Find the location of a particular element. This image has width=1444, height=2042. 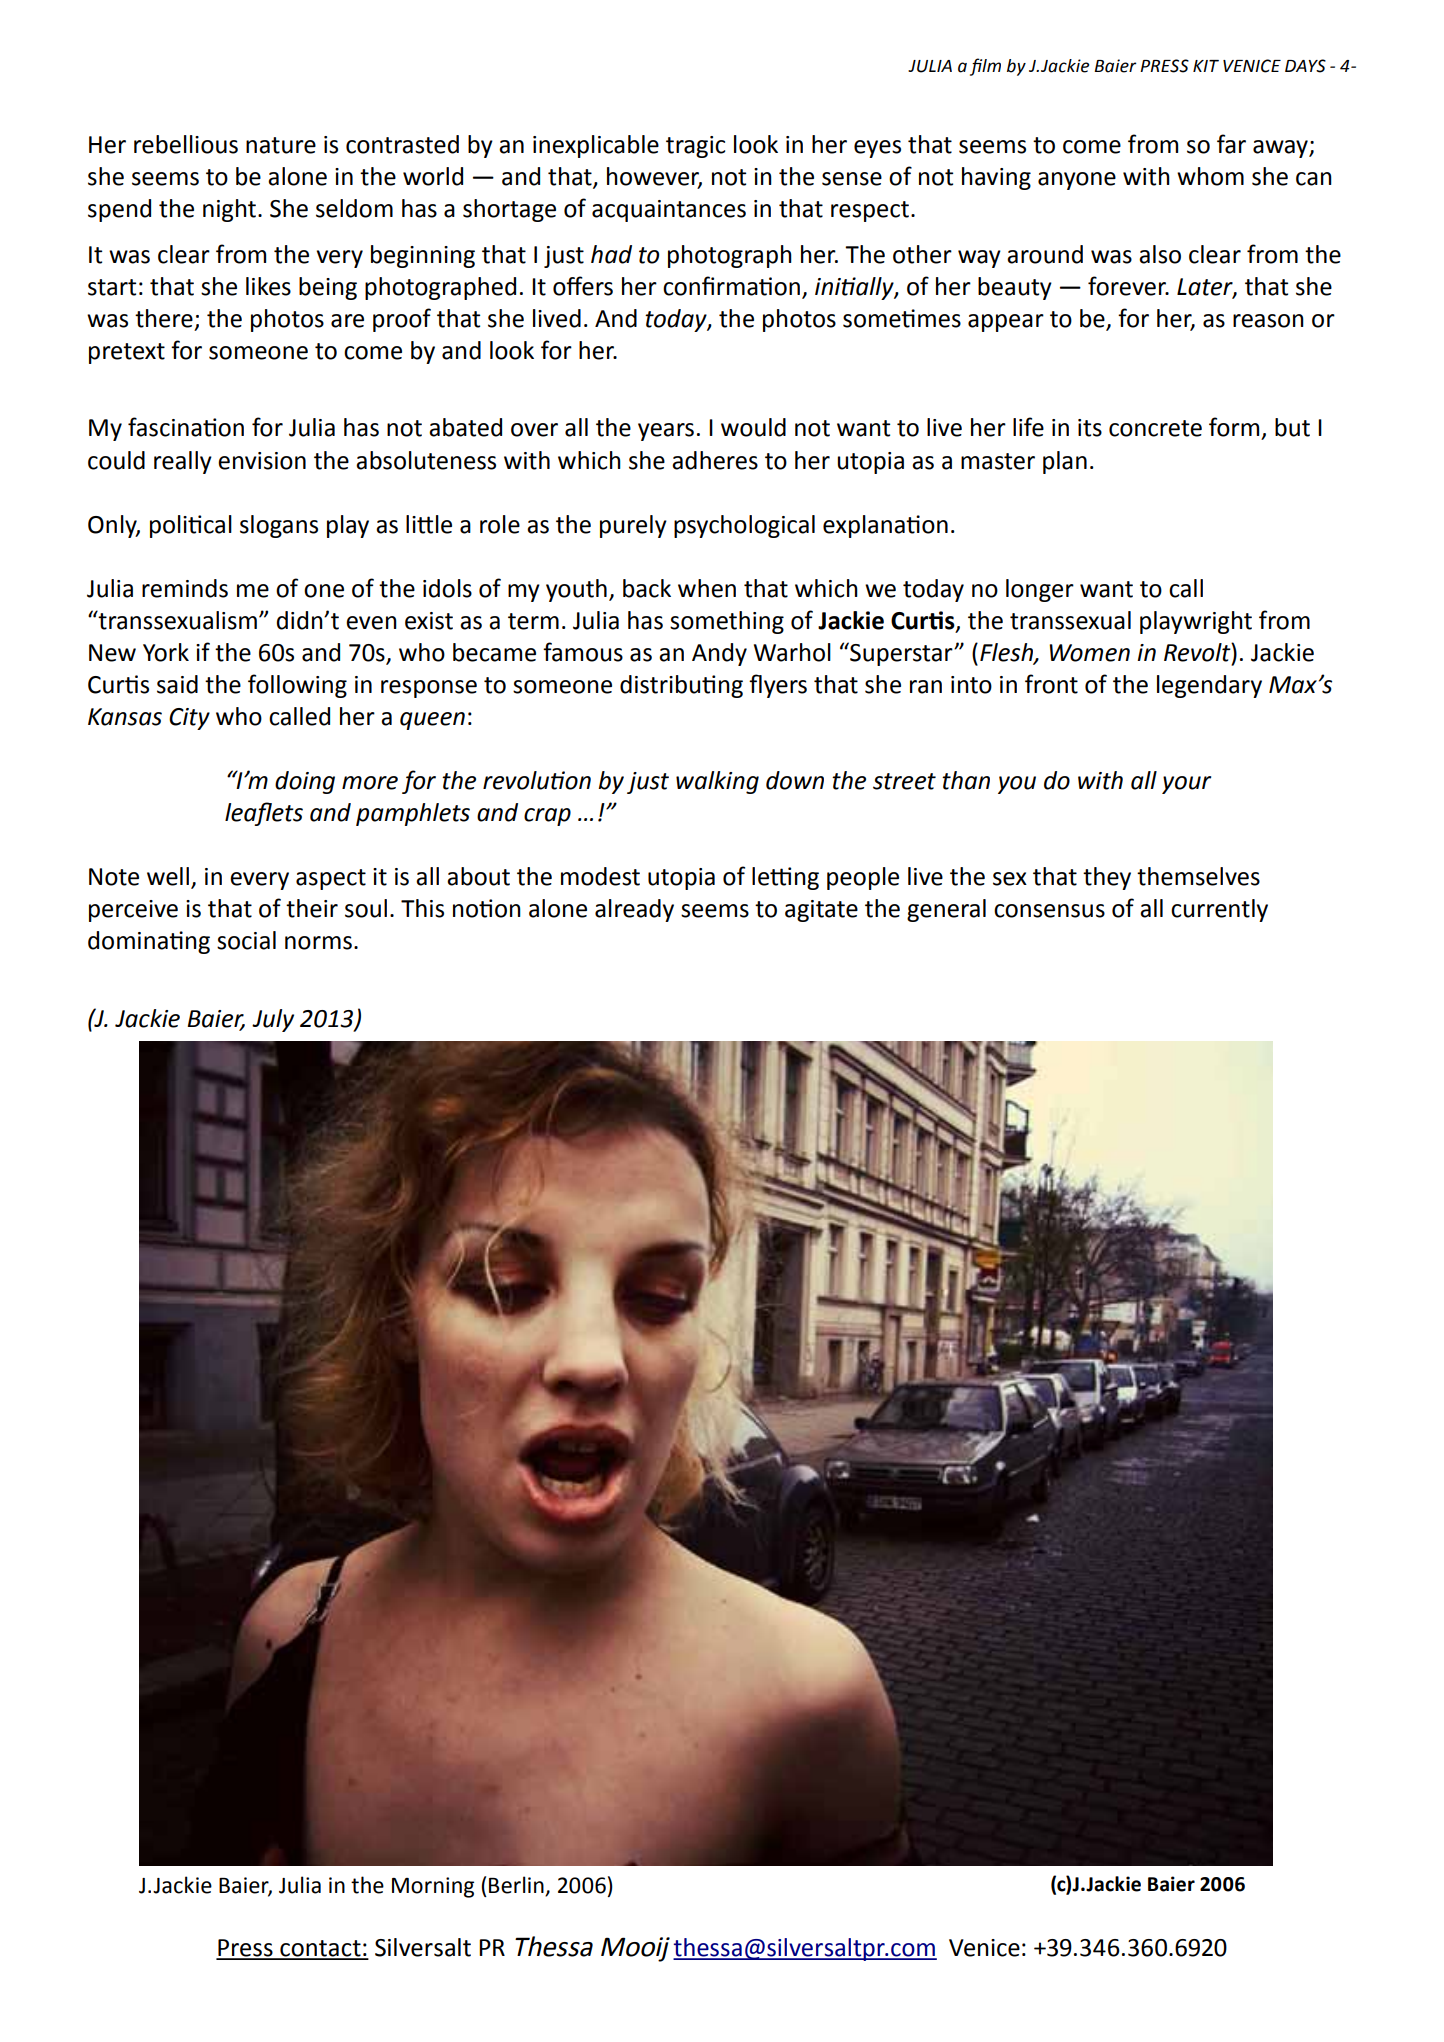

Morning is located at coordinates (433, 1887).
